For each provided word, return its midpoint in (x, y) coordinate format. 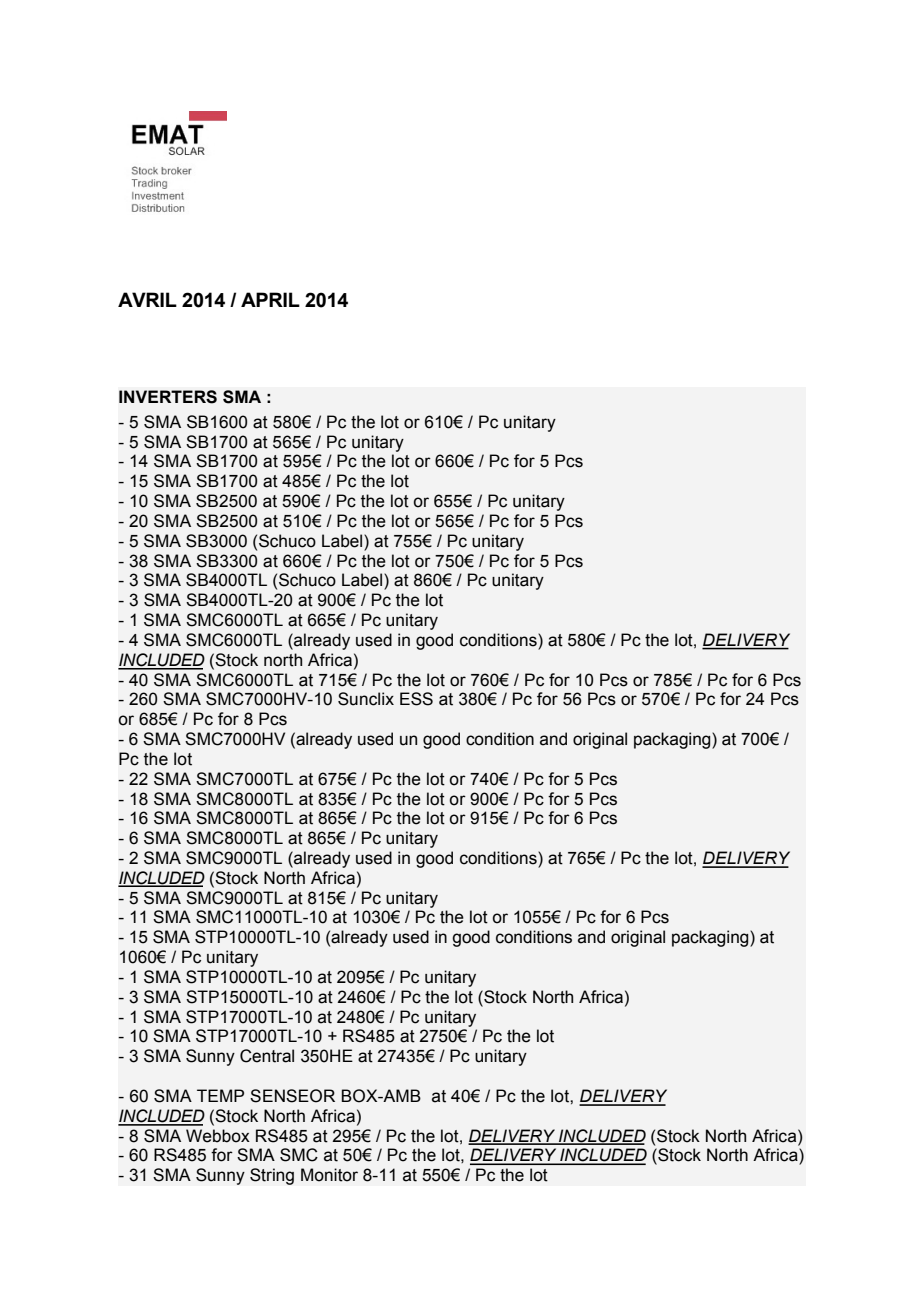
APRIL (270, 299)
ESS (416, 699)
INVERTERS (168, 397)
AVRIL (147, 299)
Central (267, 1056)
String (272, 1176)
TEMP (220, 1095)
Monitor (329, 1175)
